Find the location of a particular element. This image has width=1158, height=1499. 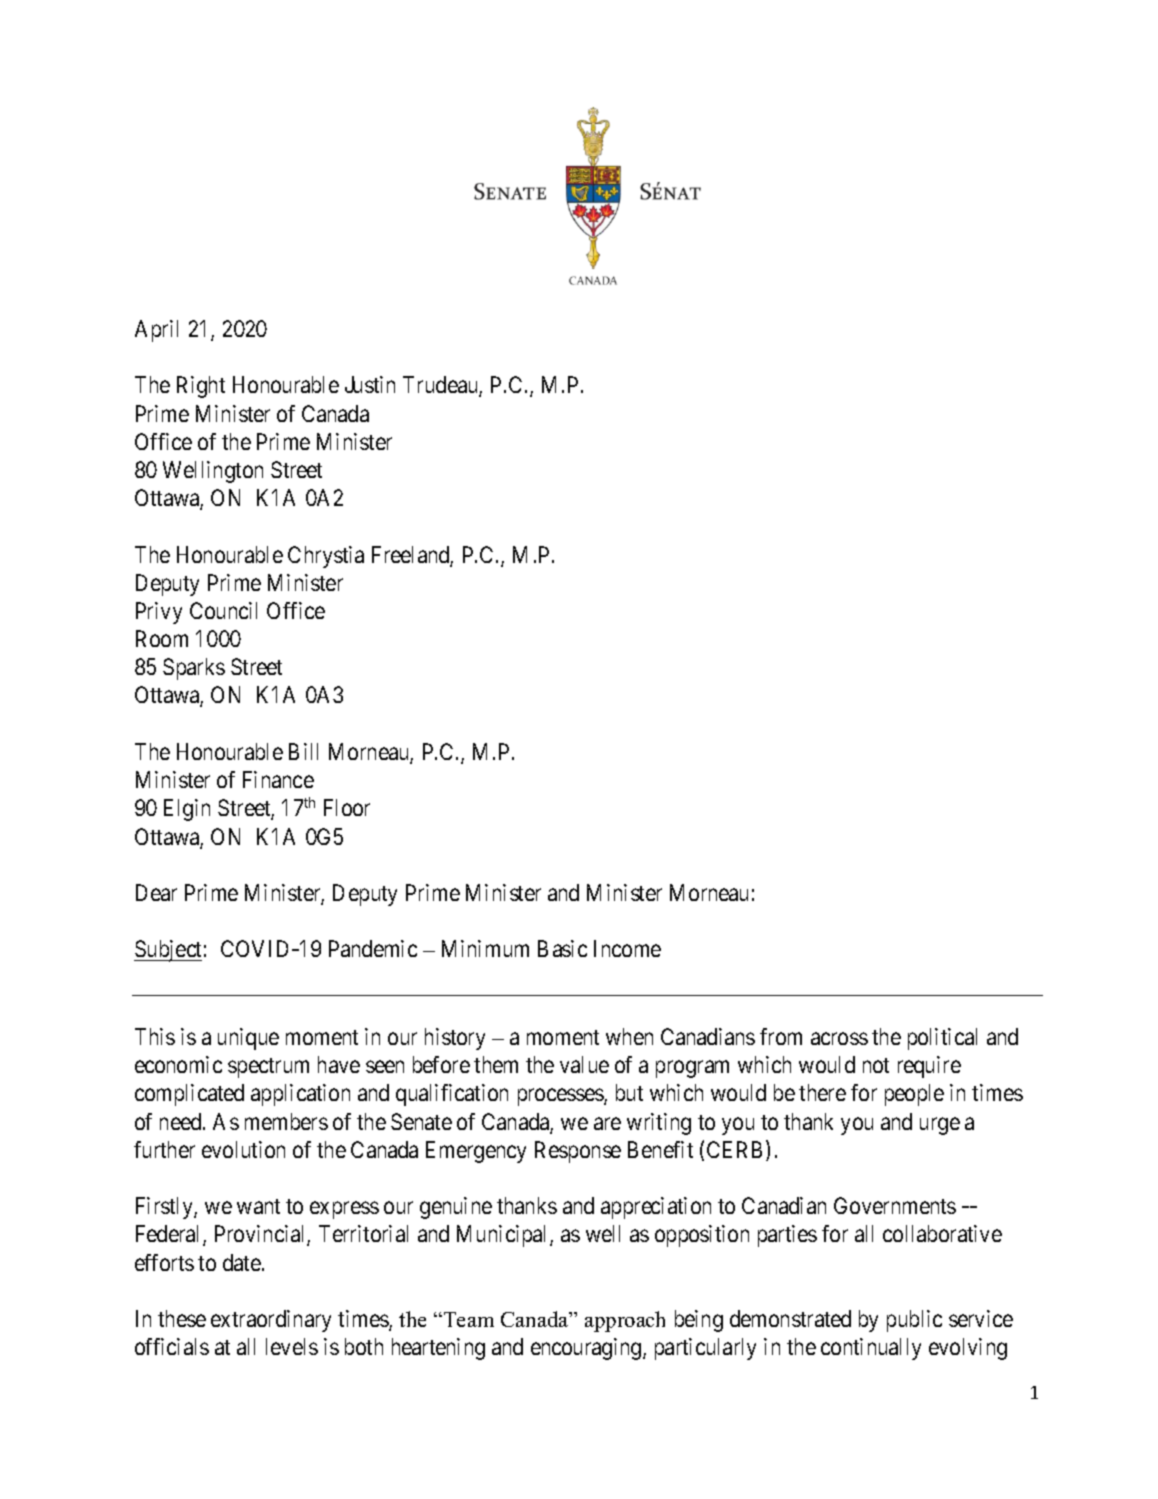

Trudeau is located at coordinates (441, 386).
